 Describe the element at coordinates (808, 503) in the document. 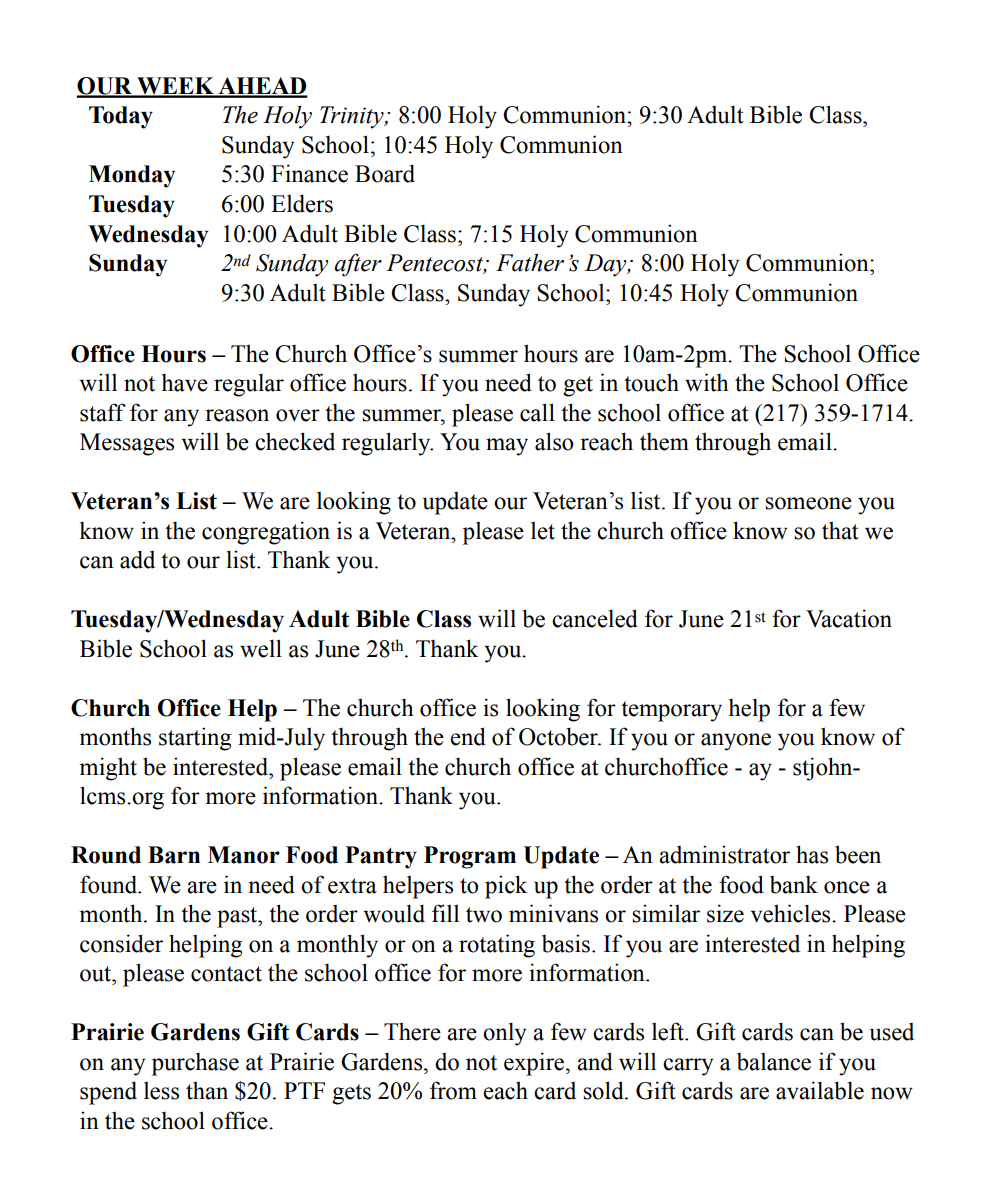

I see `someone` at that location.
